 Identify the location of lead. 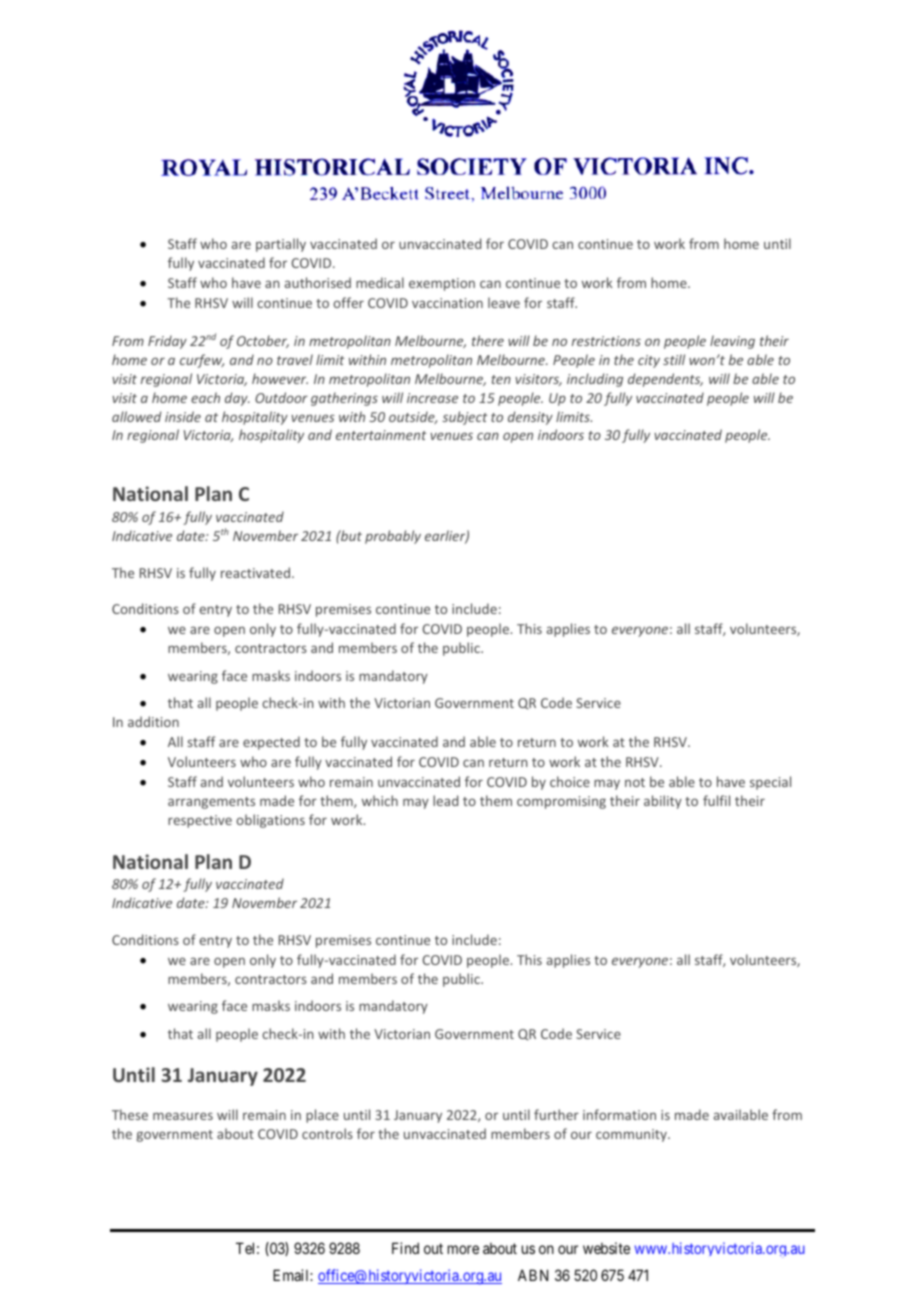
(445, 800).
